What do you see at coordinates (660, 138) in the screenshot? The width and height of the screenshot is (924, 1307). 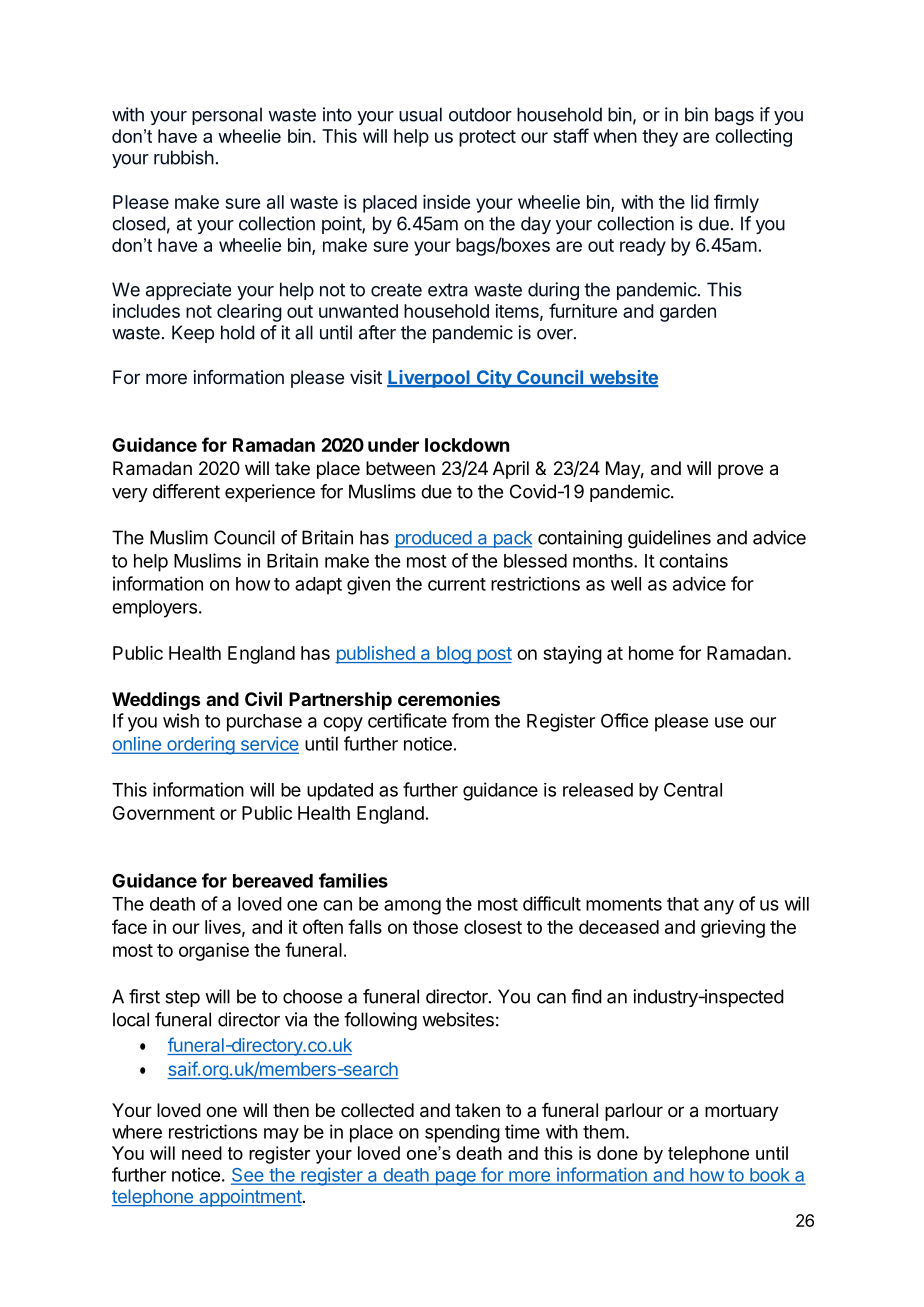 I see `they` at bounding box center [660, 138].
